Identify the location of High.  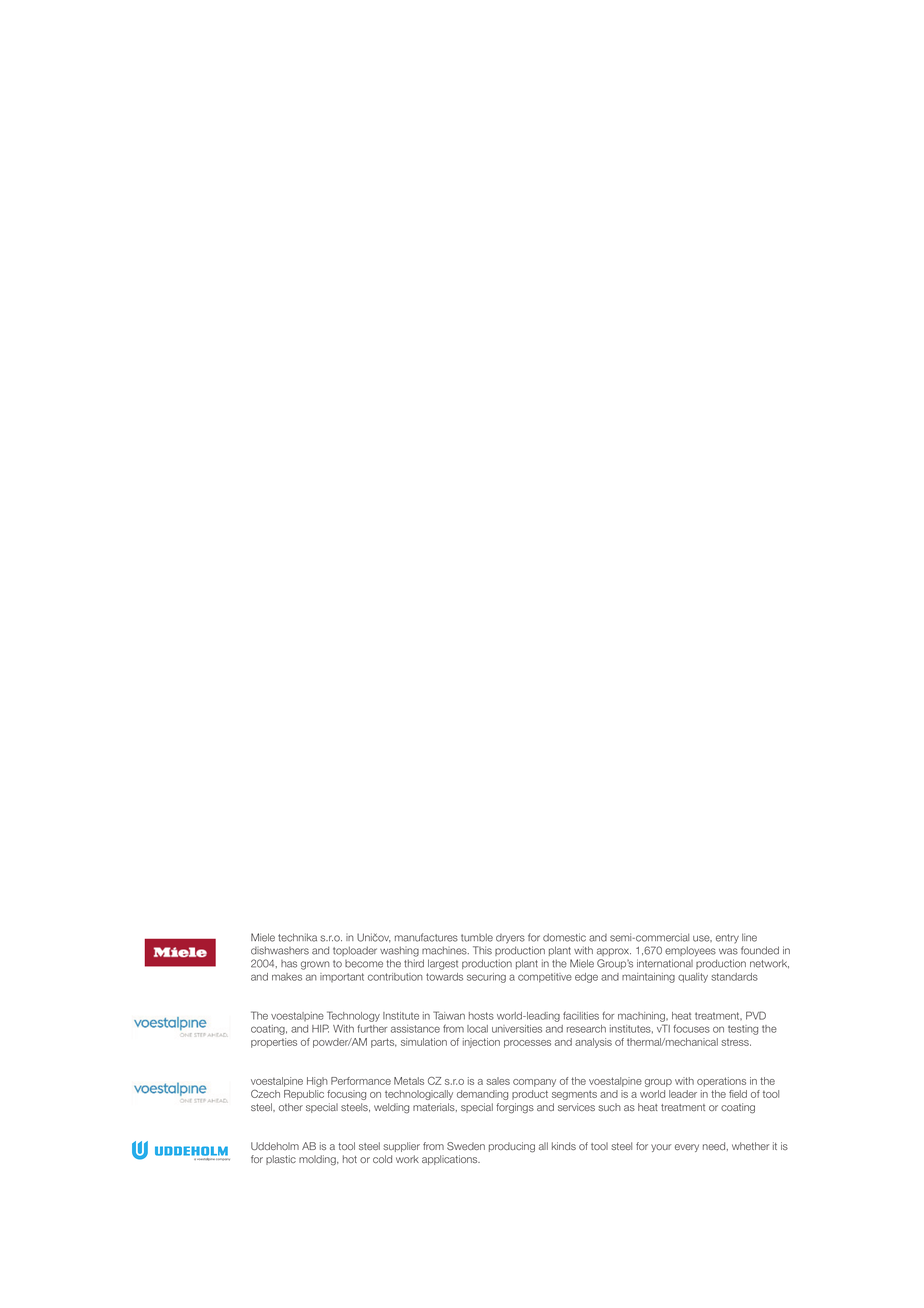
(317, 1082).
